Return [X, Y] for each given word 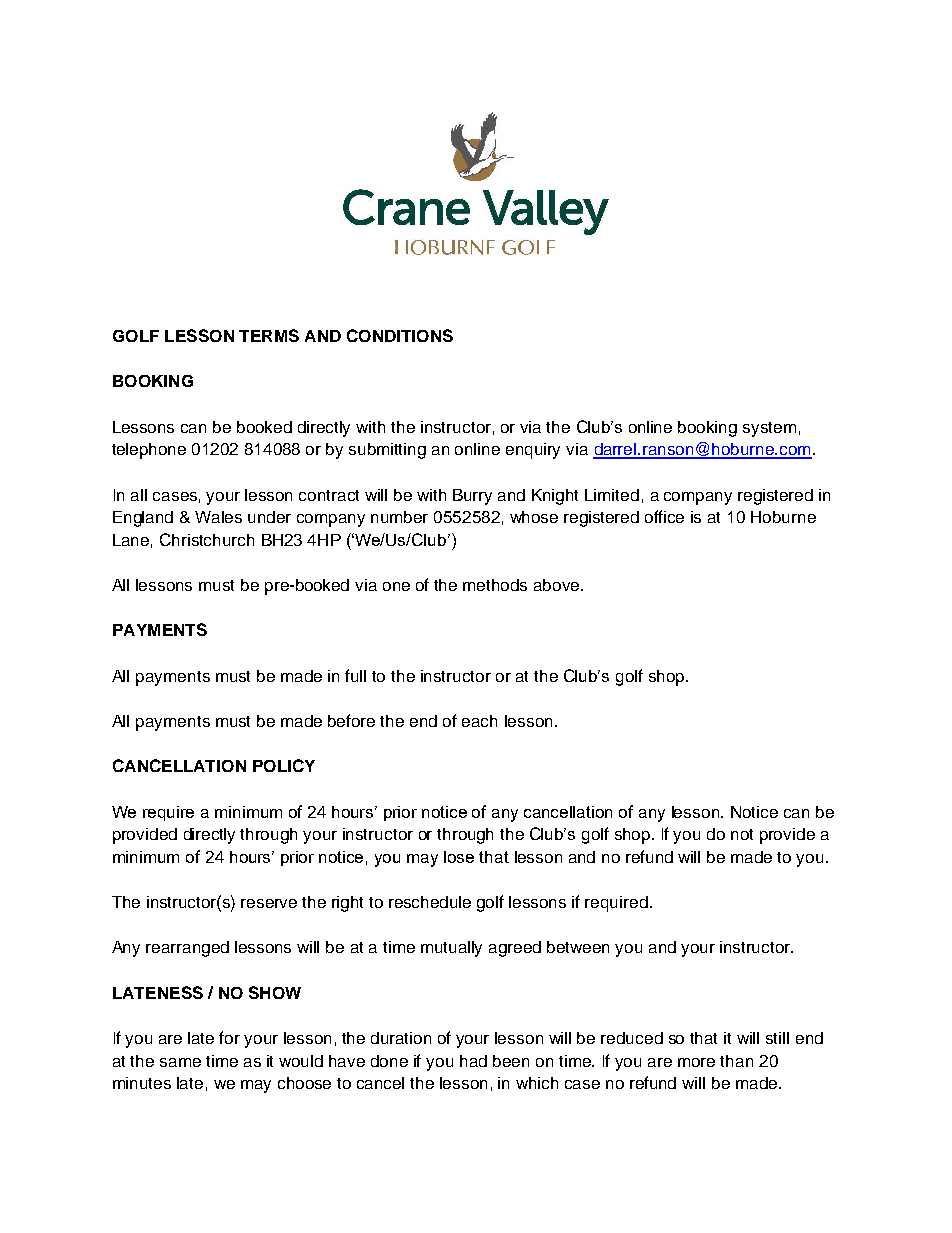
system [769, 429]
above [558, 585]
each [479, 721]
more [696, 1062]
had [473, 1061]
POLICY [284, 765]
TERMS [269, 335]
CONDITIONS [400, 335]
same [180, 1062]
